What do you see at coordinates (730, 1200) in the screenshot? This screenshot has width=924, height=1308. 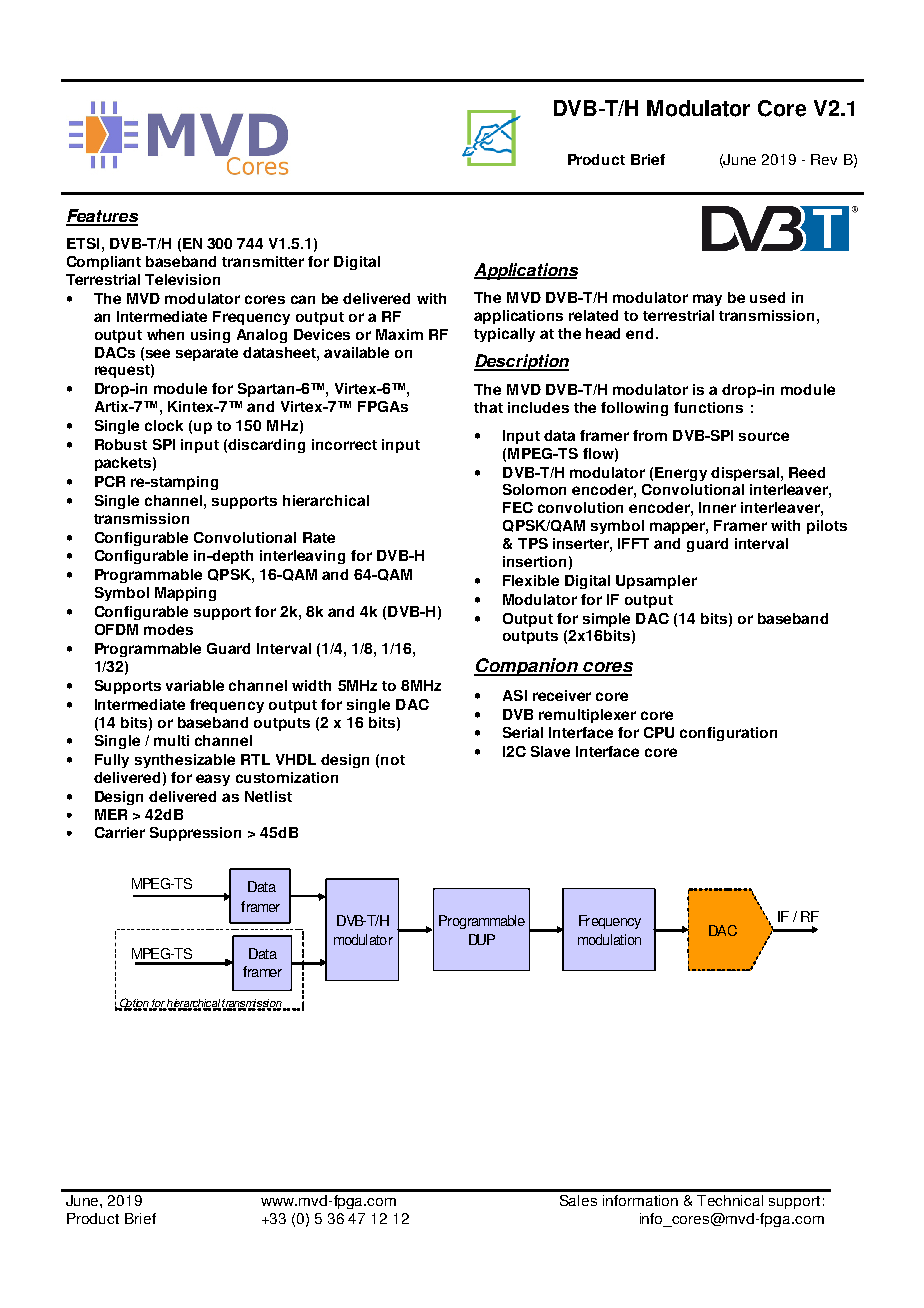 I see `Technical` at bounding box center [730, 1200].
